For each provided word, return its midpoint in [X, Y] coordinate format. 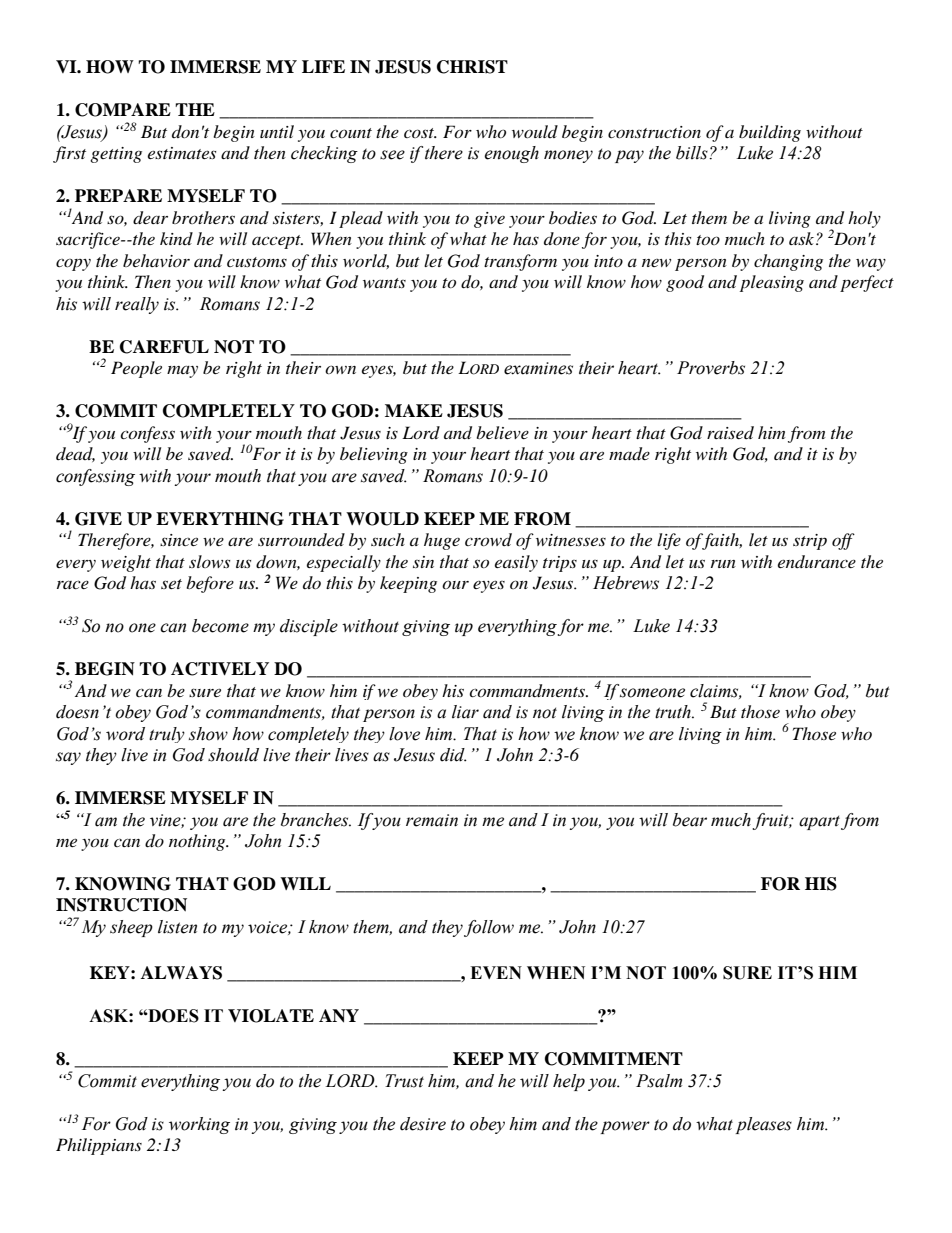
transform [520, 262]
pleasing [772, 283]
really [137, 305]
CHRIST [472, 67]
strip [810, 542]
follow [489, 928]
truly [167, 735]
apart [819, 822]
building [770, 133]
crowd [488, 539]
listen [177, 927]
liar [465, 712]
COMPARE [123, 110]
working [199, 1125]
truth [674, 712]
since [179, 540]
